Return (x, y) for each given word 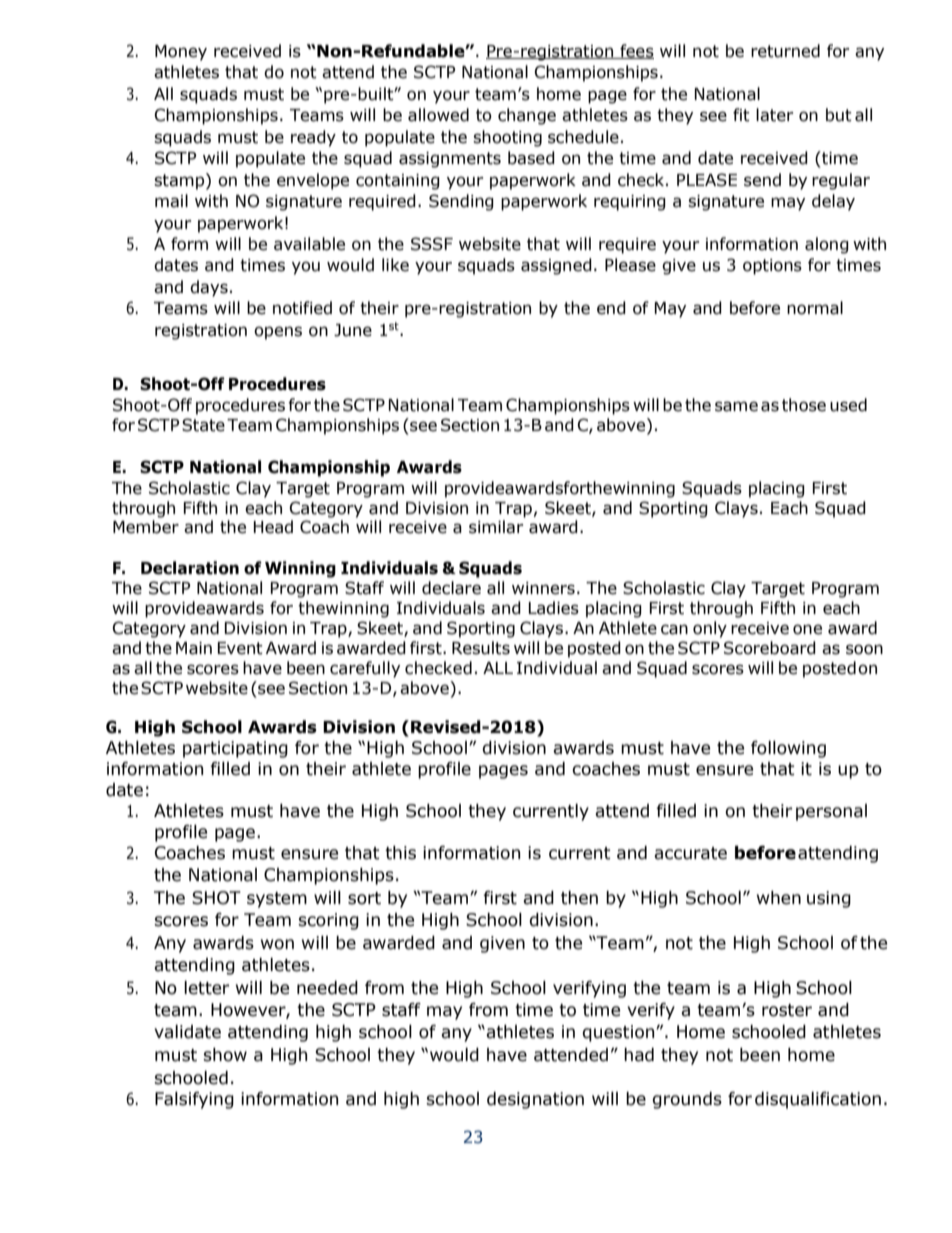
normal (815, 308)
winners (543, 588)
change (527, 116)
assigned (556, 266)
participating (235, 749)
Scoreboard (770, 648)
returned (785, 51)
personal (831, 812)
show (225, 1055)
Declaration (190, 568)
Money (181, 53)
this (400, 853)
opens (278, 333)
